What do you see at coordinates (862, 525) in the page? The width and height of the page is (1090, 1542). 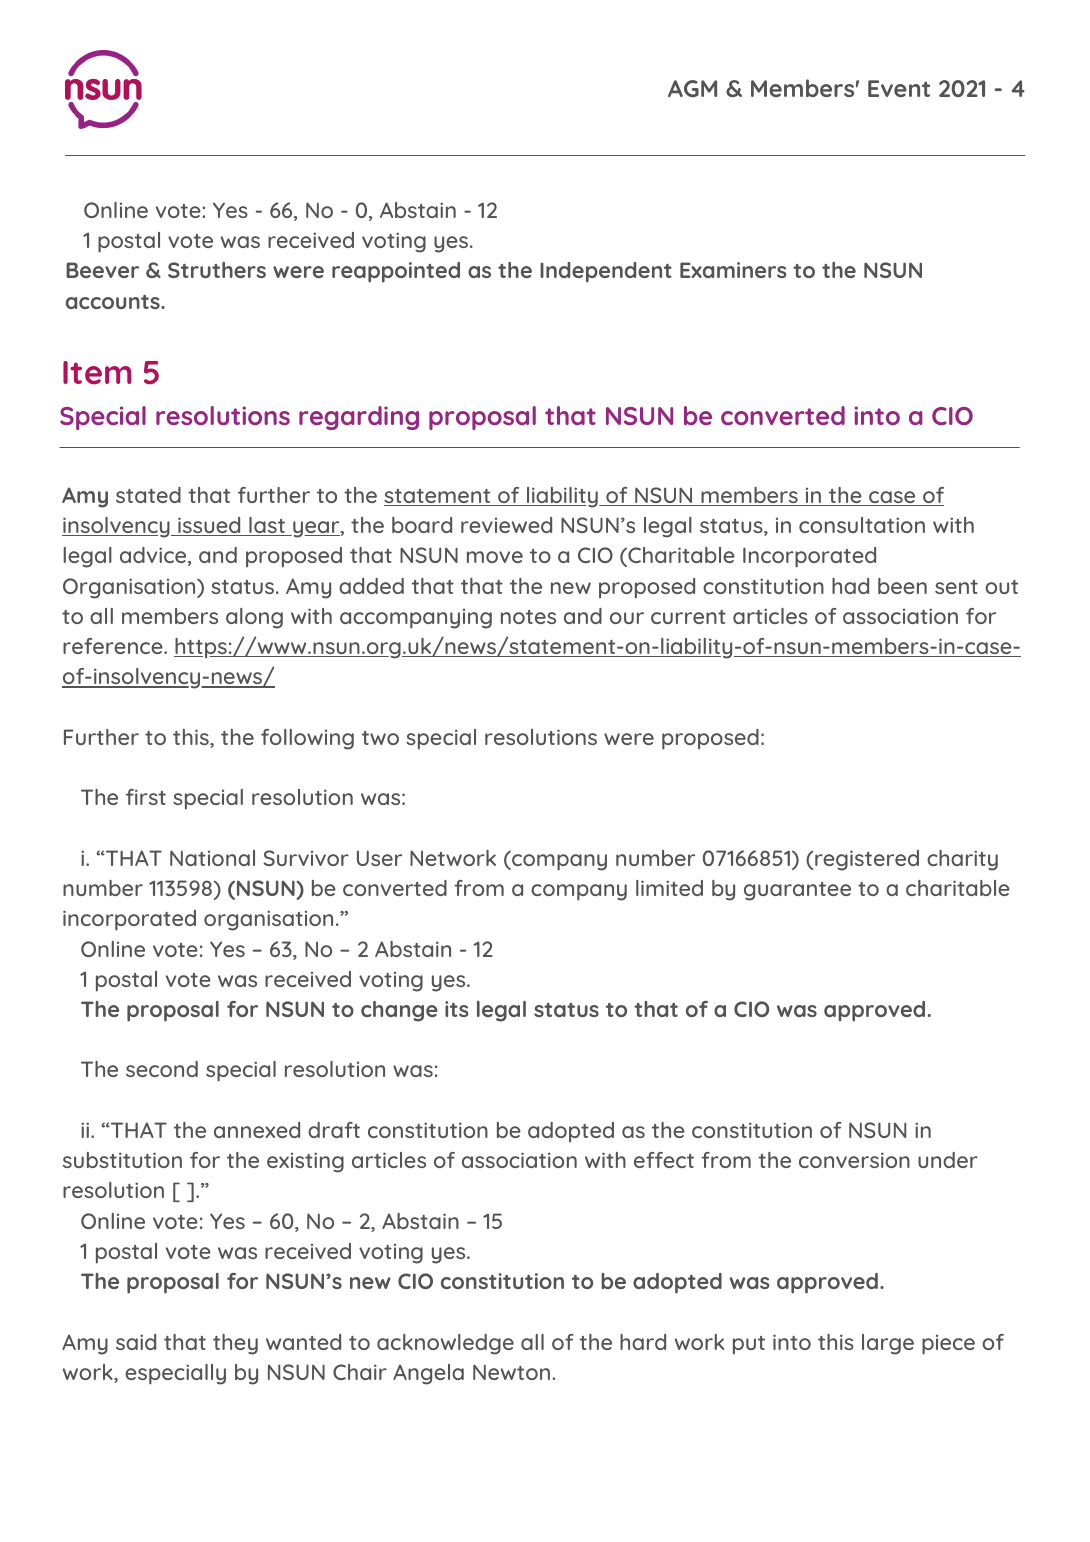 I see `consultation` at bounding box center [862, 525].
